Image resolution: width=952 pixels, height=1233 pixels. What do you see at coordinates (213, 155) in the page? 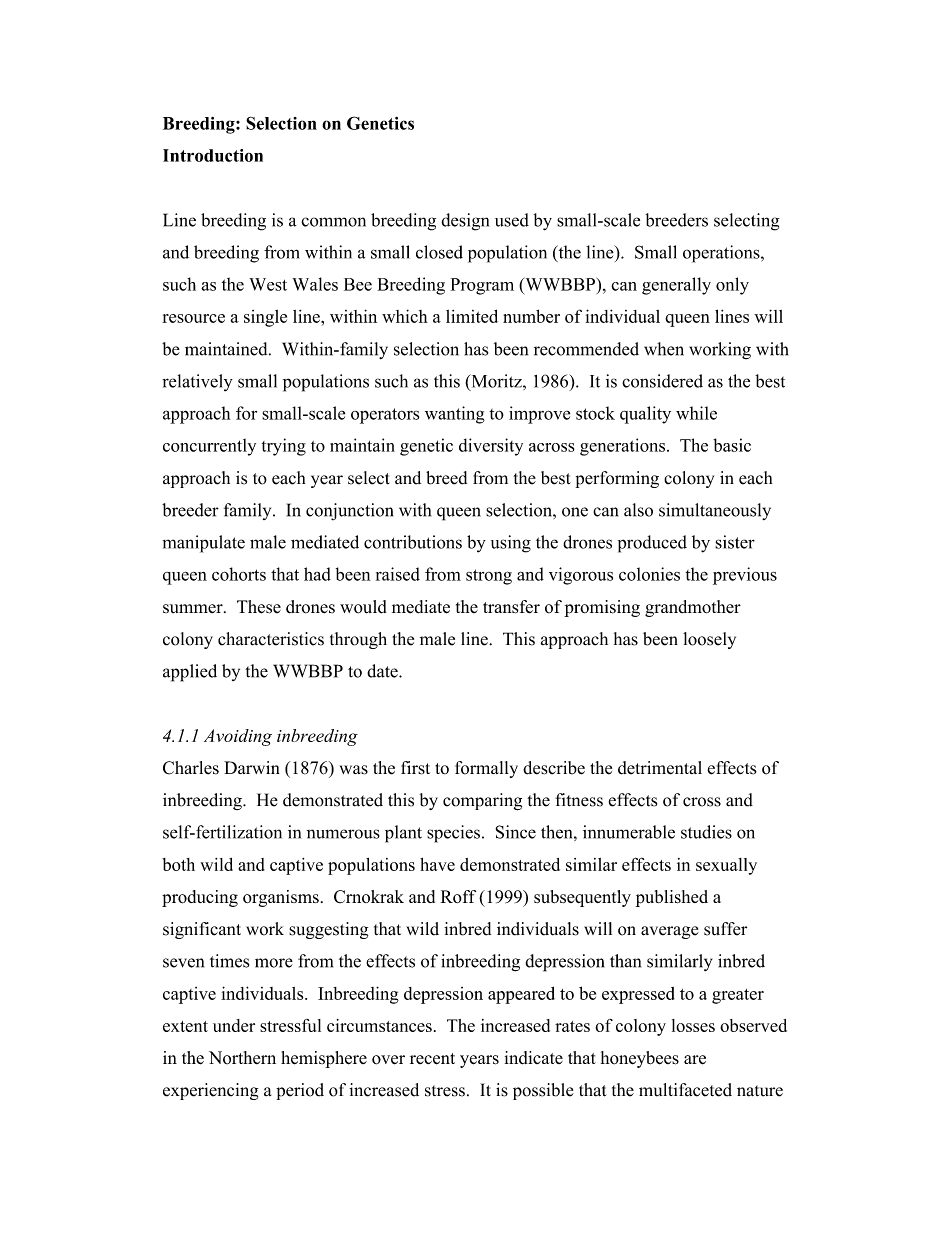
I see `Introduction` at bounding box center [213, 155].
